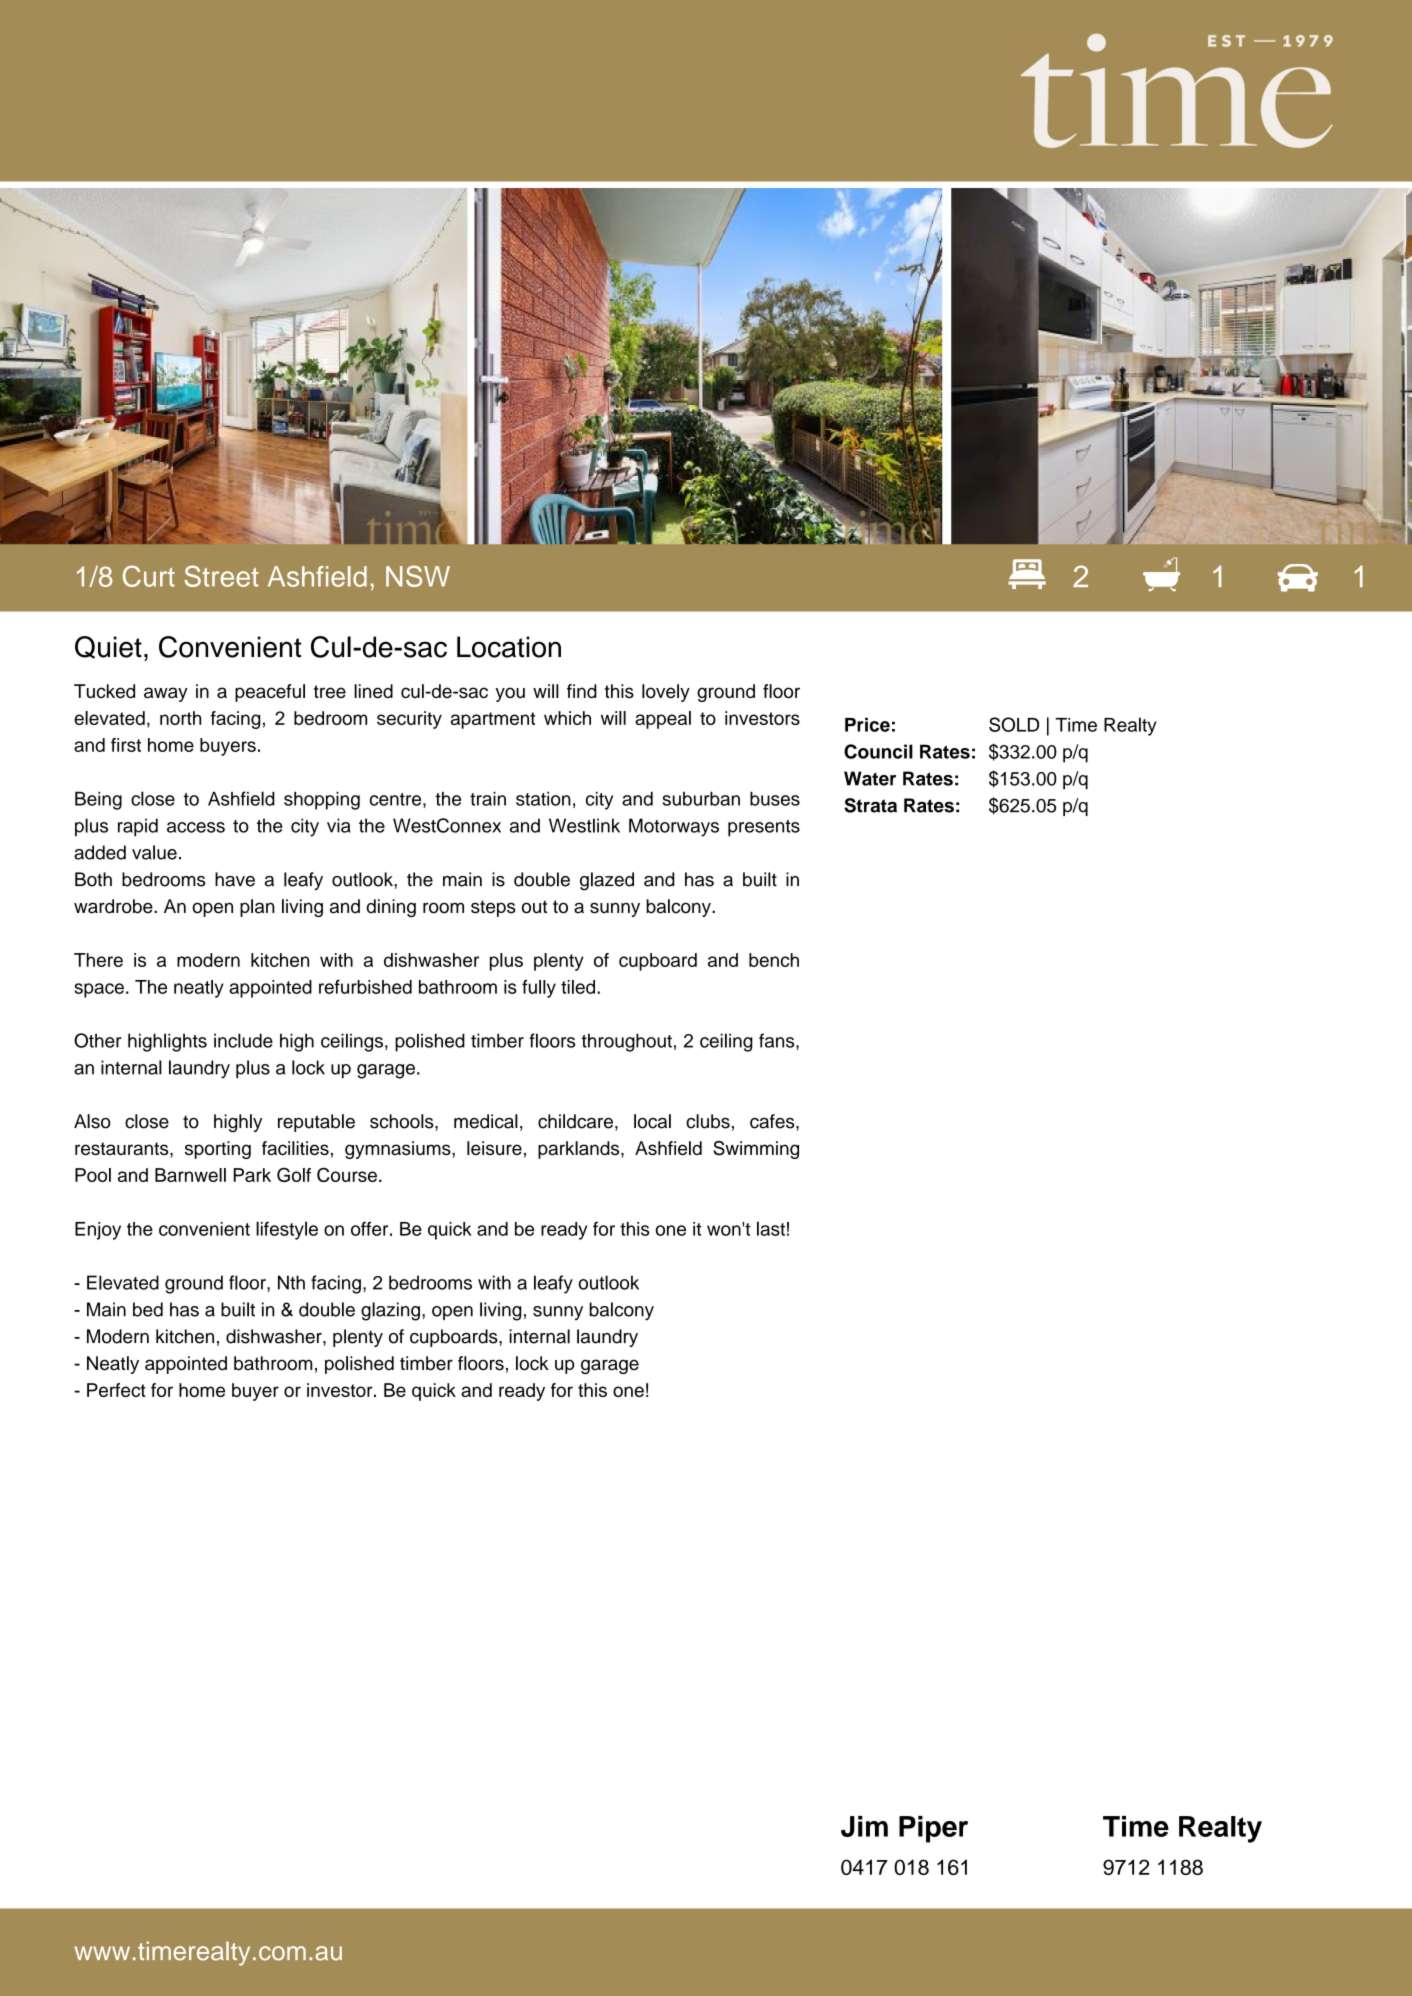 The width and height of the document is (1412, 1996). What do you see at coordinates (864, 1826) in the document?
I see `Jim` at bounding box center [864, 1826].
